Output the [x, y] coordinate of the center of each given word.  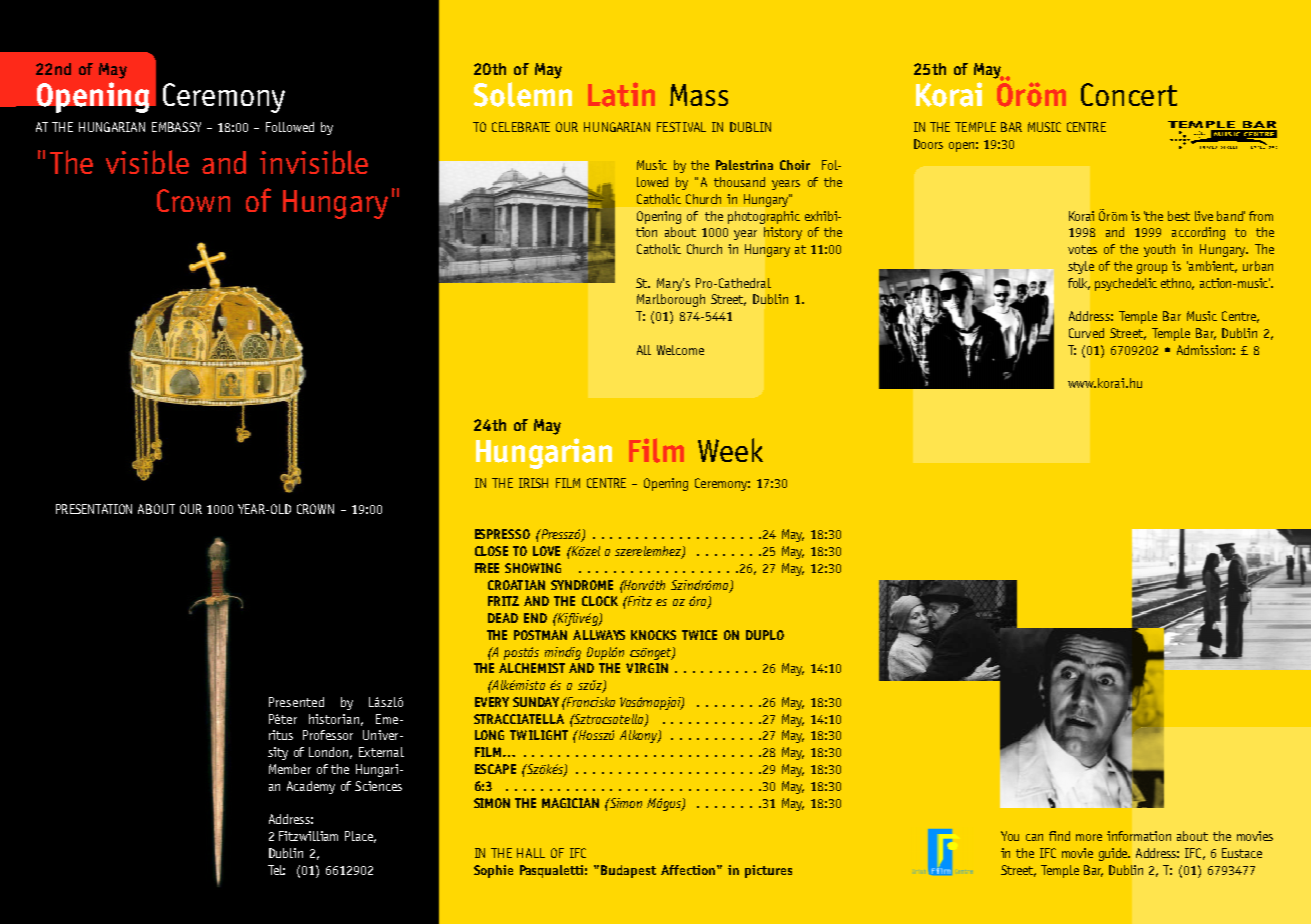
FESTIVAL [681, 127]
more [1089, 837]
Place [360, 837]
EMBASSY [176, 127]
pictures [768, 871]
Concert [1129, 94]
